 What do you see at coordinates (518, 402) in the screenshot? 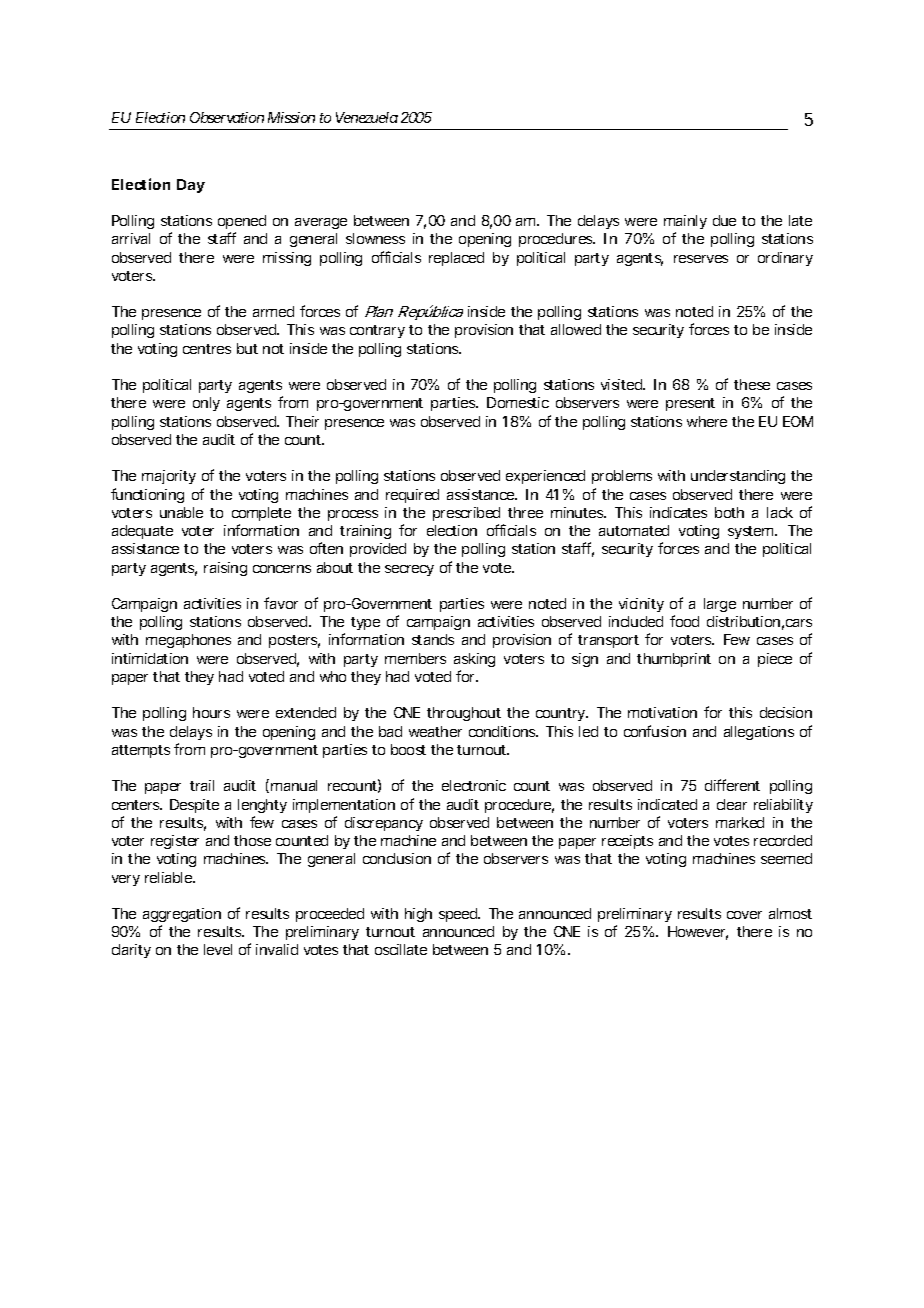
I see `Domestic` at bounding box center [518, 402].
